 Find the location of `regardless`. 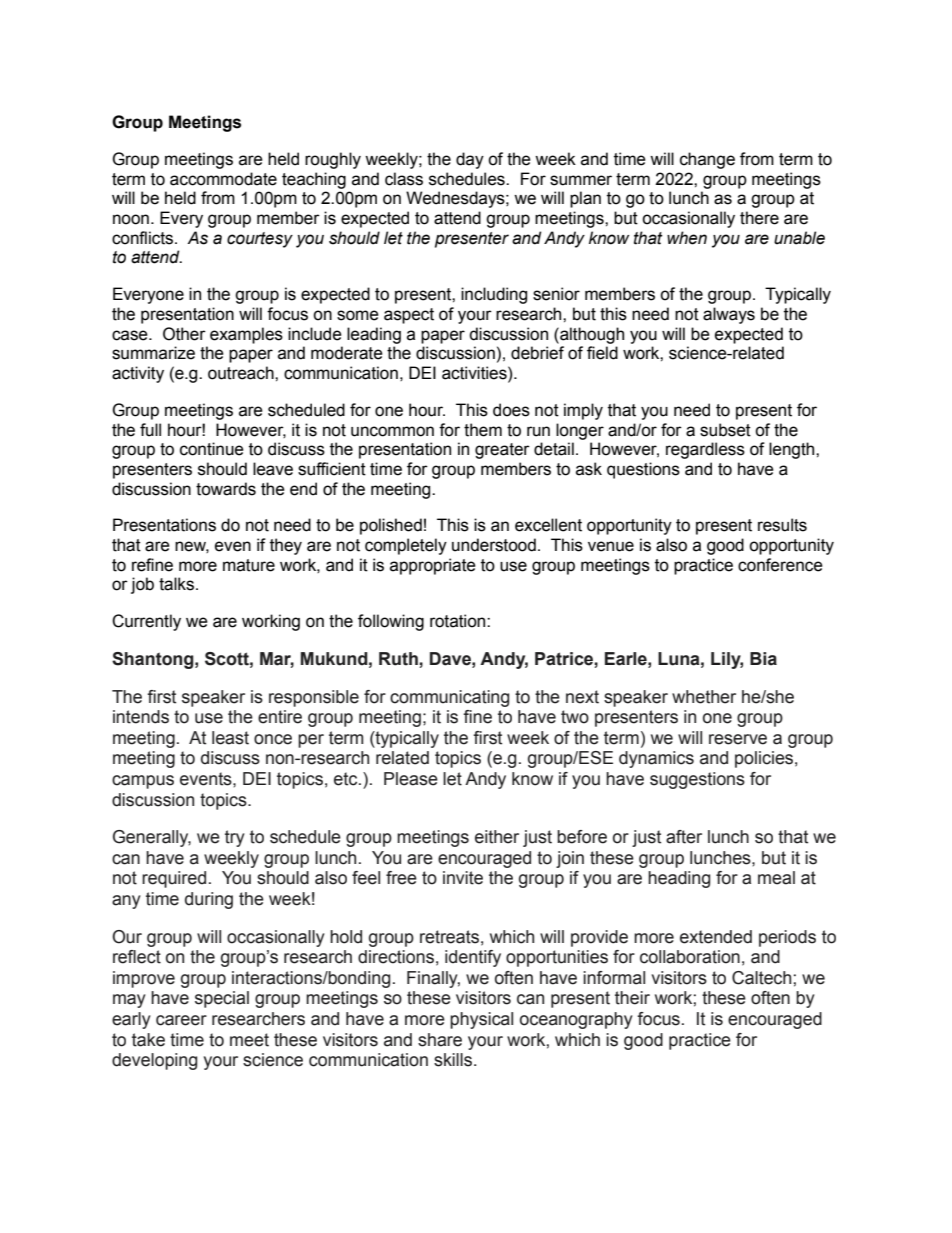

regardless is located at coordinates (705, 450).
